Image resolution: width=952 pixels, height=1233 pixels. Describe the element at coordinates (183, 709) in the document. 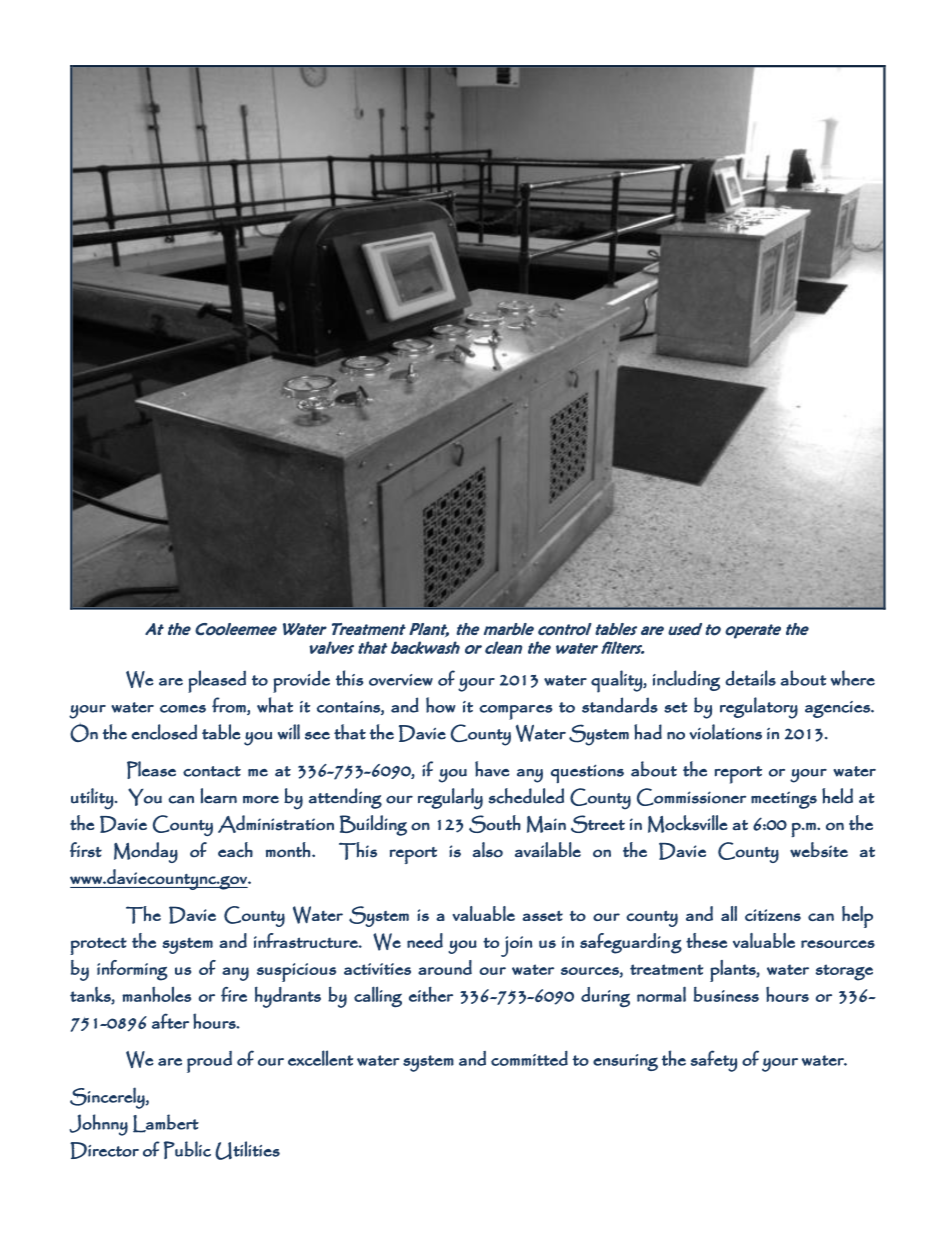

I see `comes` at that location.
